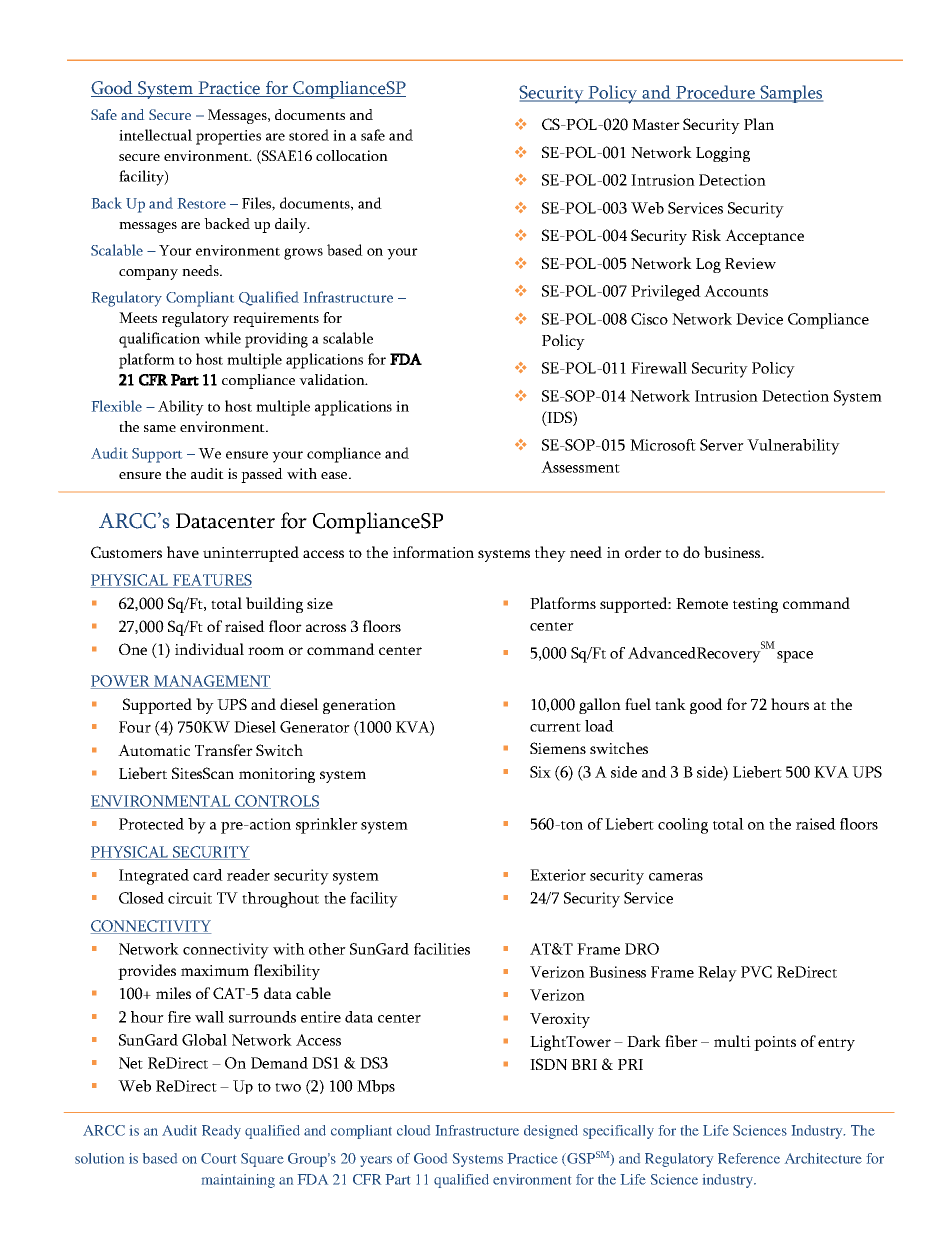 The height and width of the document is (1233, 952). Describe the element at coordinates (190, 898) in the document. I see `circuit` at that location.
